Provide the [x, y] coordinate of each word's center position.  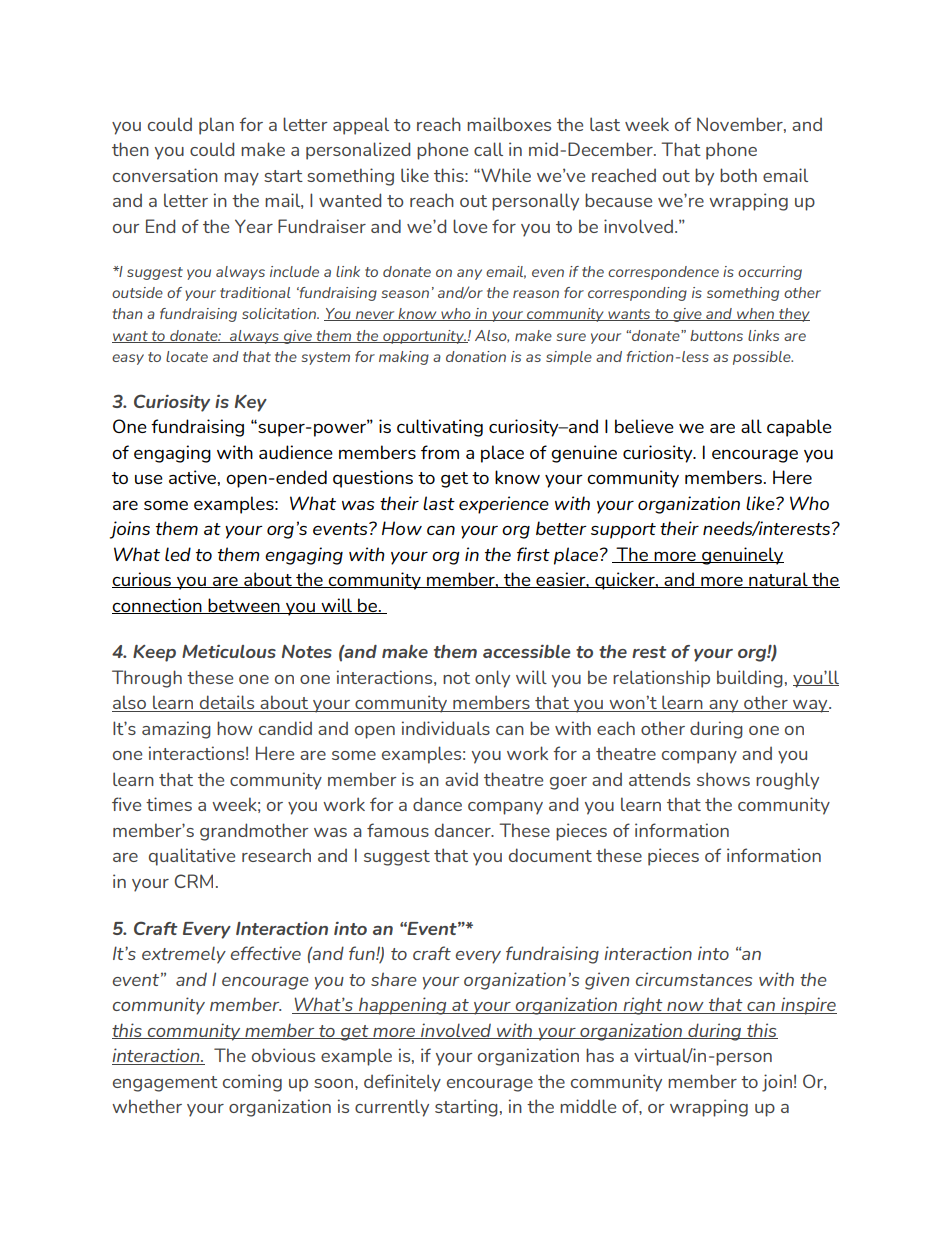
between [244, 606]
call [488, 149]
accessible [527, 651]
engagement [165, 1084]
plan [216, 126]
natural [778, 580]
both [738, 175]
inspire [808, 1006]
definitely [402, 1083]
